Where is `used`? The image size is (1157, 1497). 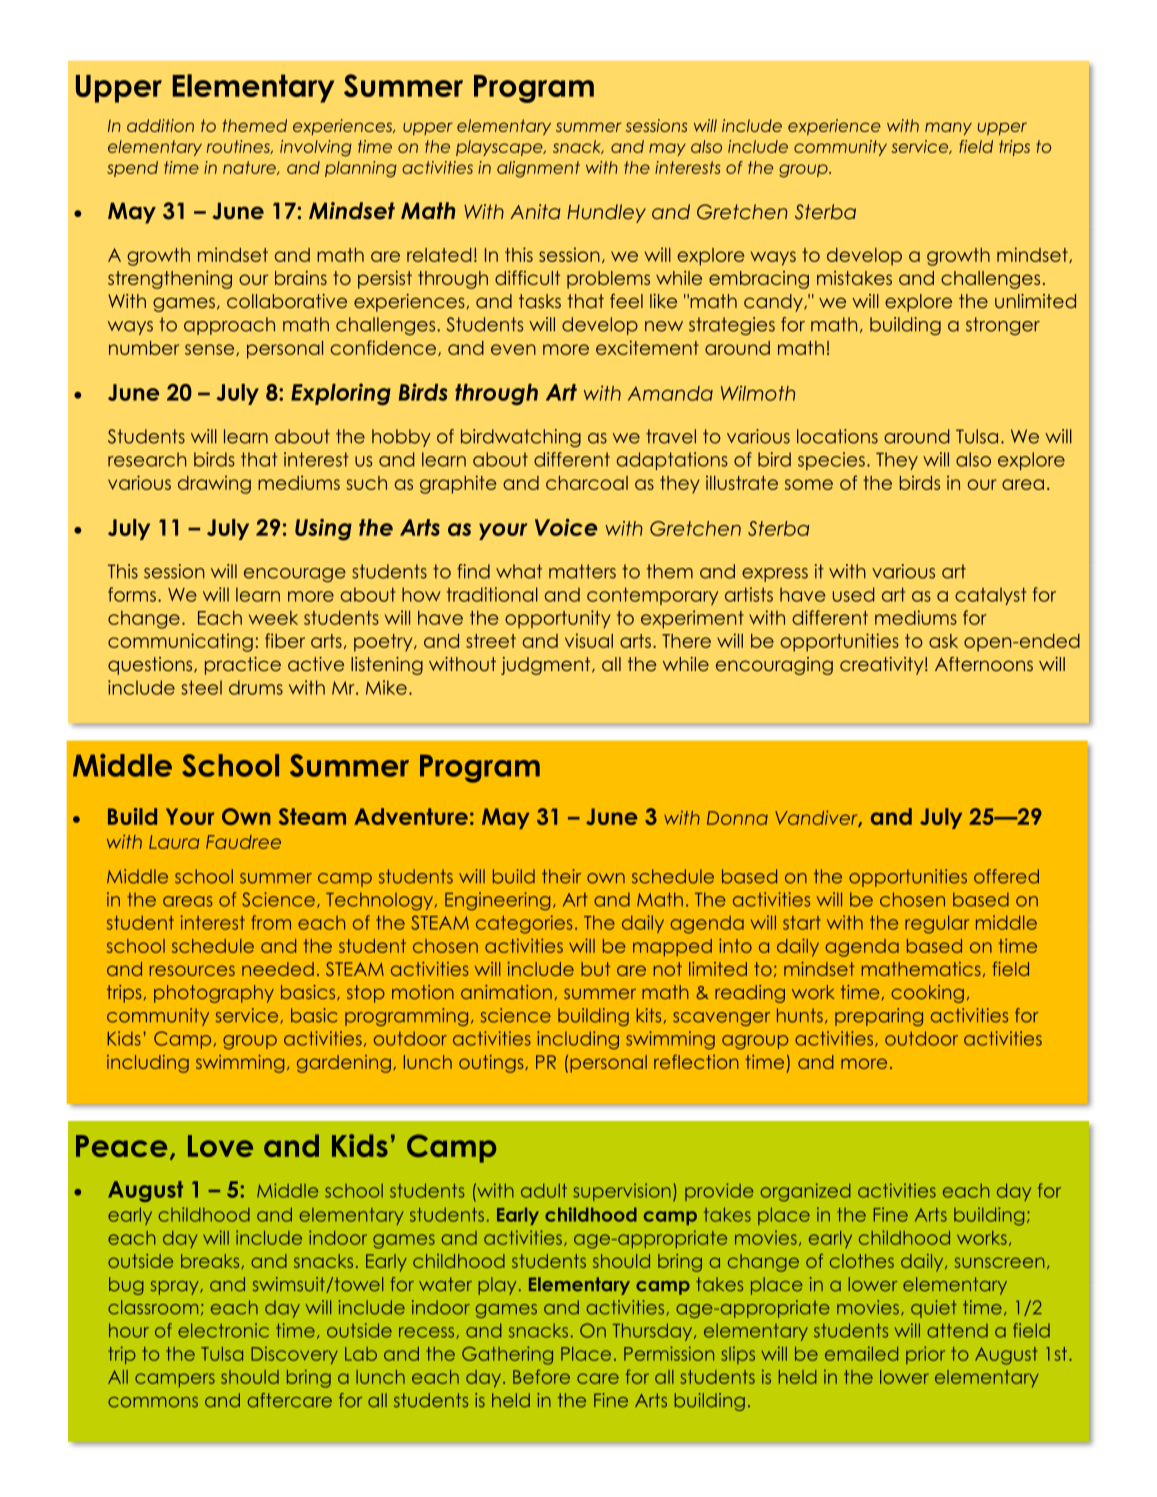 used is located at coordinates (853, 594).
